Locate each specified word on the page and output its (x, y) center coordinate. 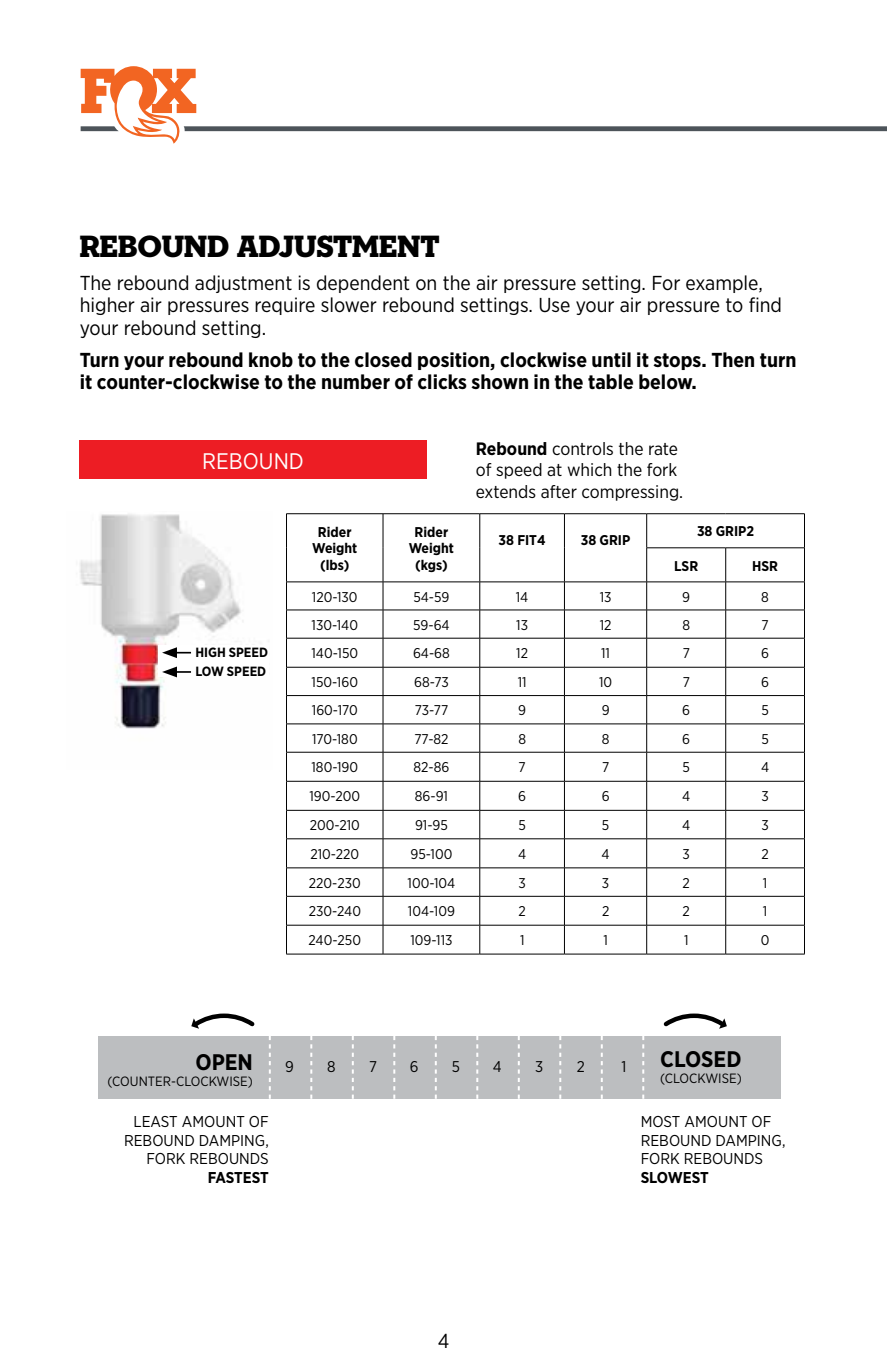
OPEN (223, 1062)
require (285, 306)
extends (506, 491)
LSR (686, 566)
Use (554, 305)
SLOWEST (675, 1177)
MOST (661, 1121)
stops (678, 361)
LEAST (155, 1121)
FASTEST (238, 1177)
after (559, 491)
